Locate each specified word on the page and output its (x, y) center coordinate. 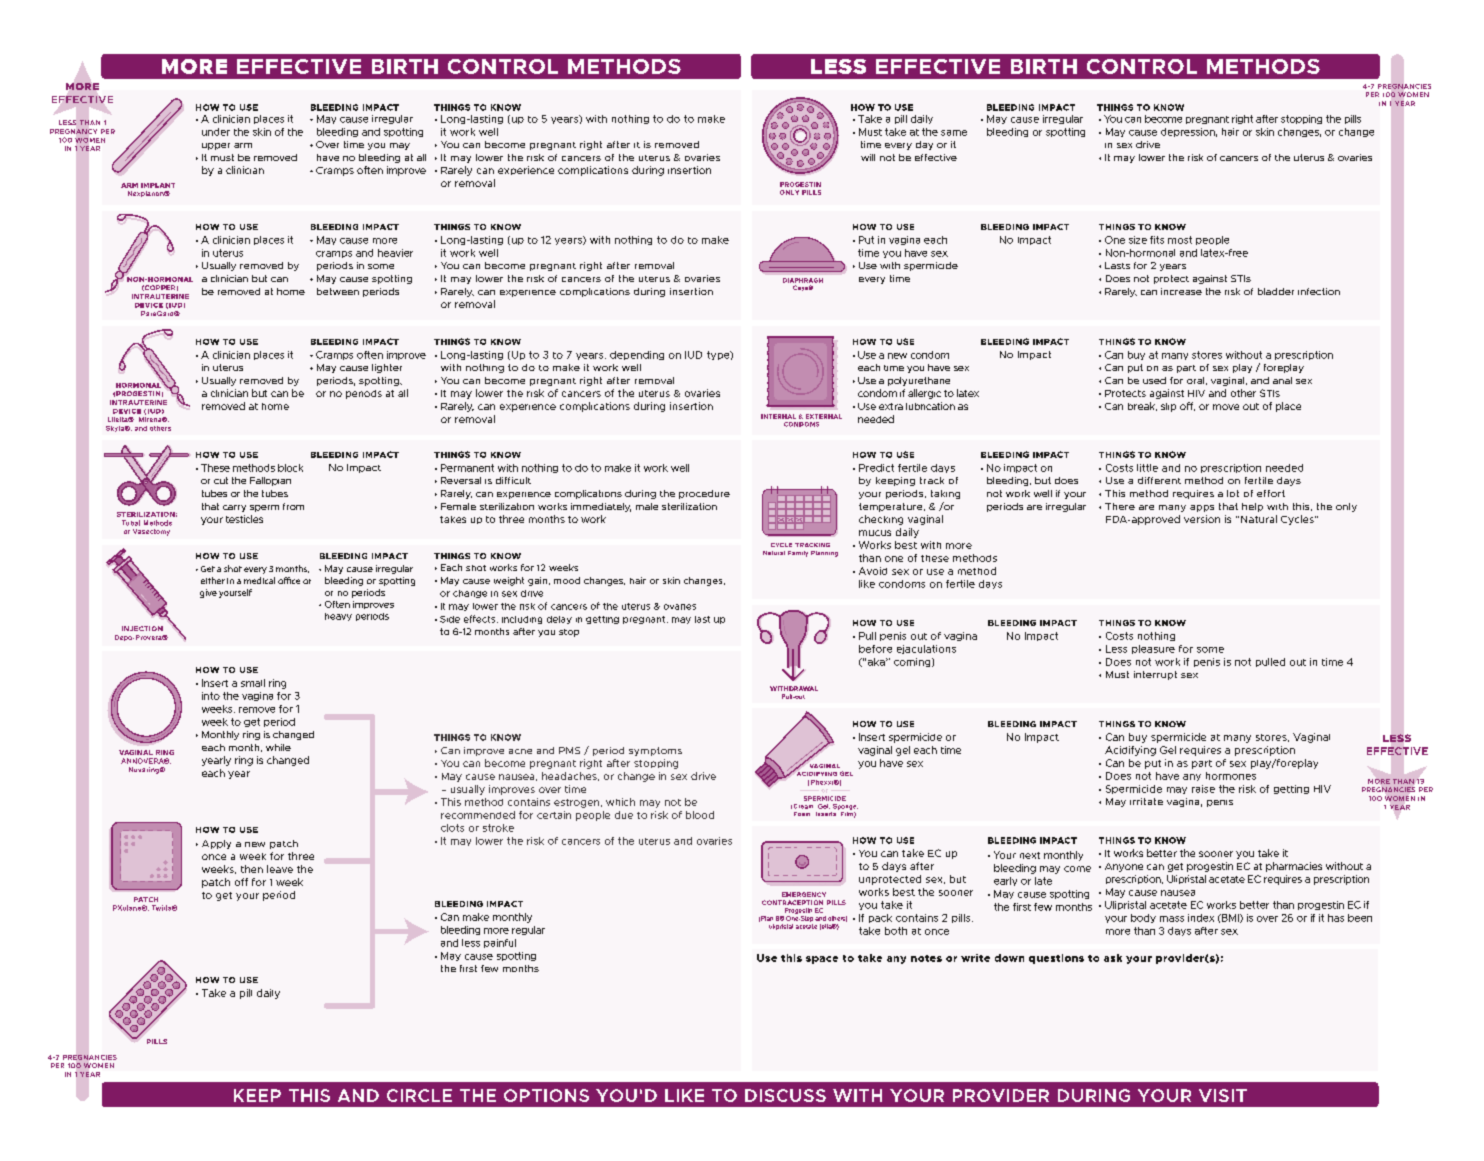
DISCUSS (785, 1095)
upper (216, 146)
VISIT (1223, 1095)
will (868, 157)
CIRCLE (419, 1095)
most (1180, 240)
